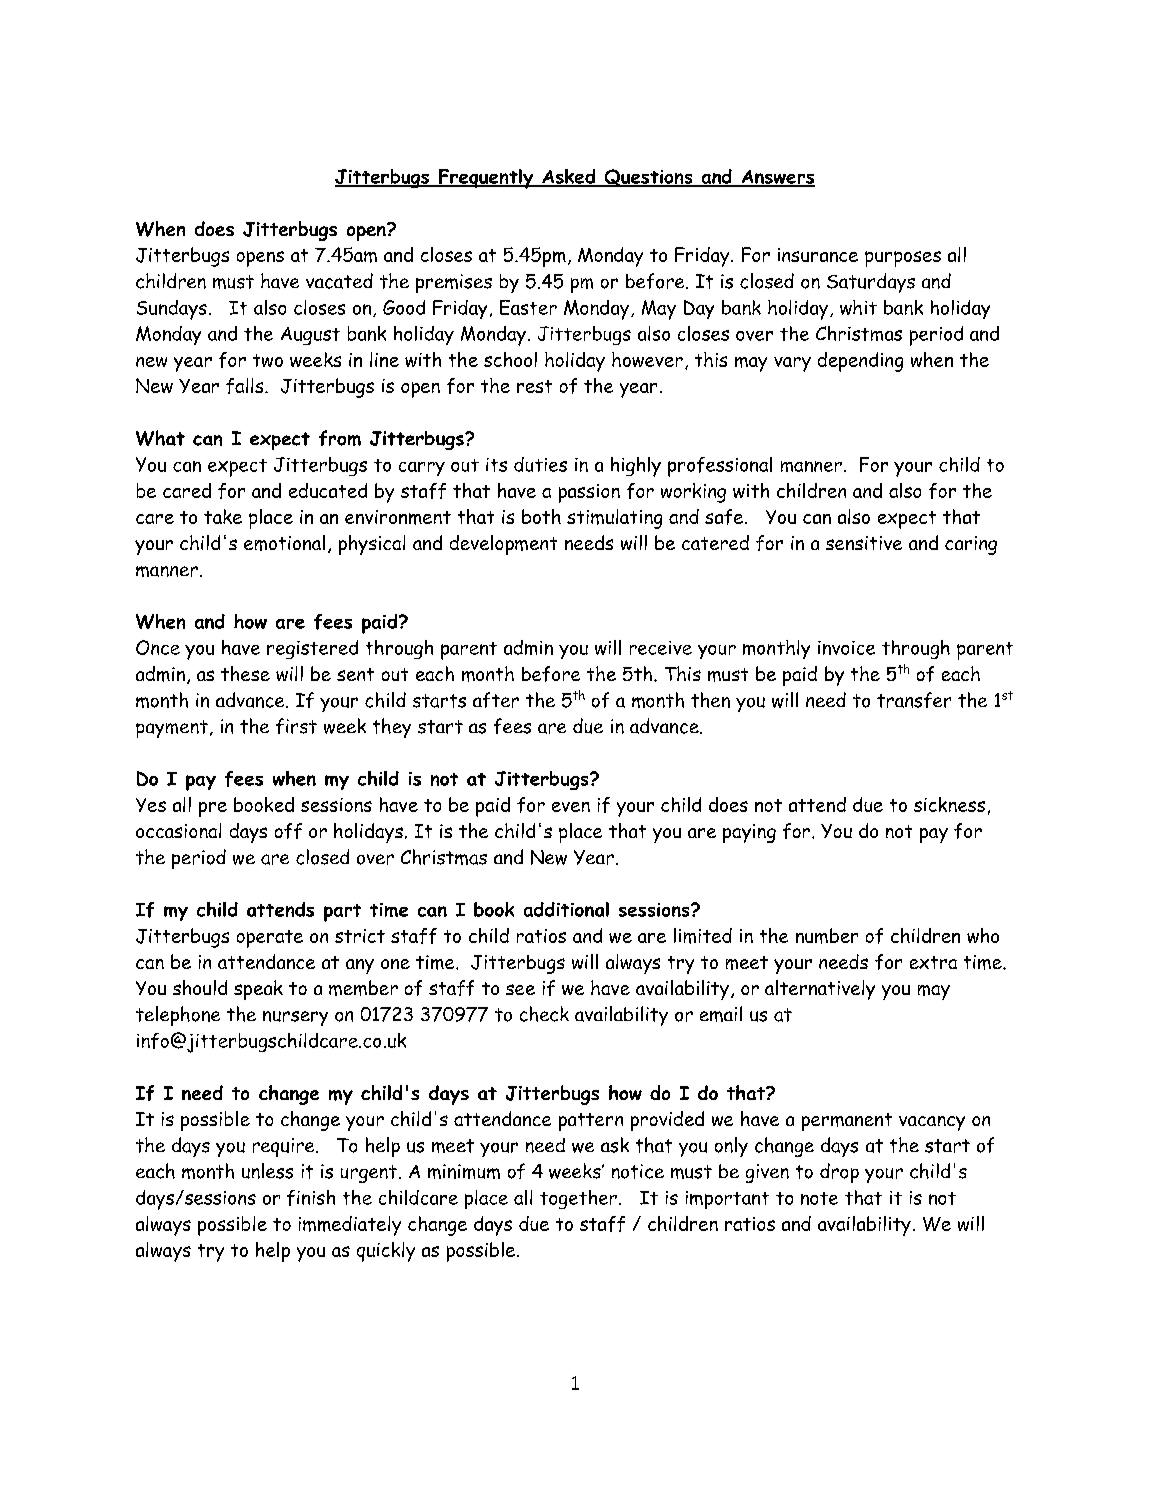 The image size is (1150, 1488). What do you see at coordinates (339, 281) in the page?
I see `vacated` at bounding box center [339, 281].
